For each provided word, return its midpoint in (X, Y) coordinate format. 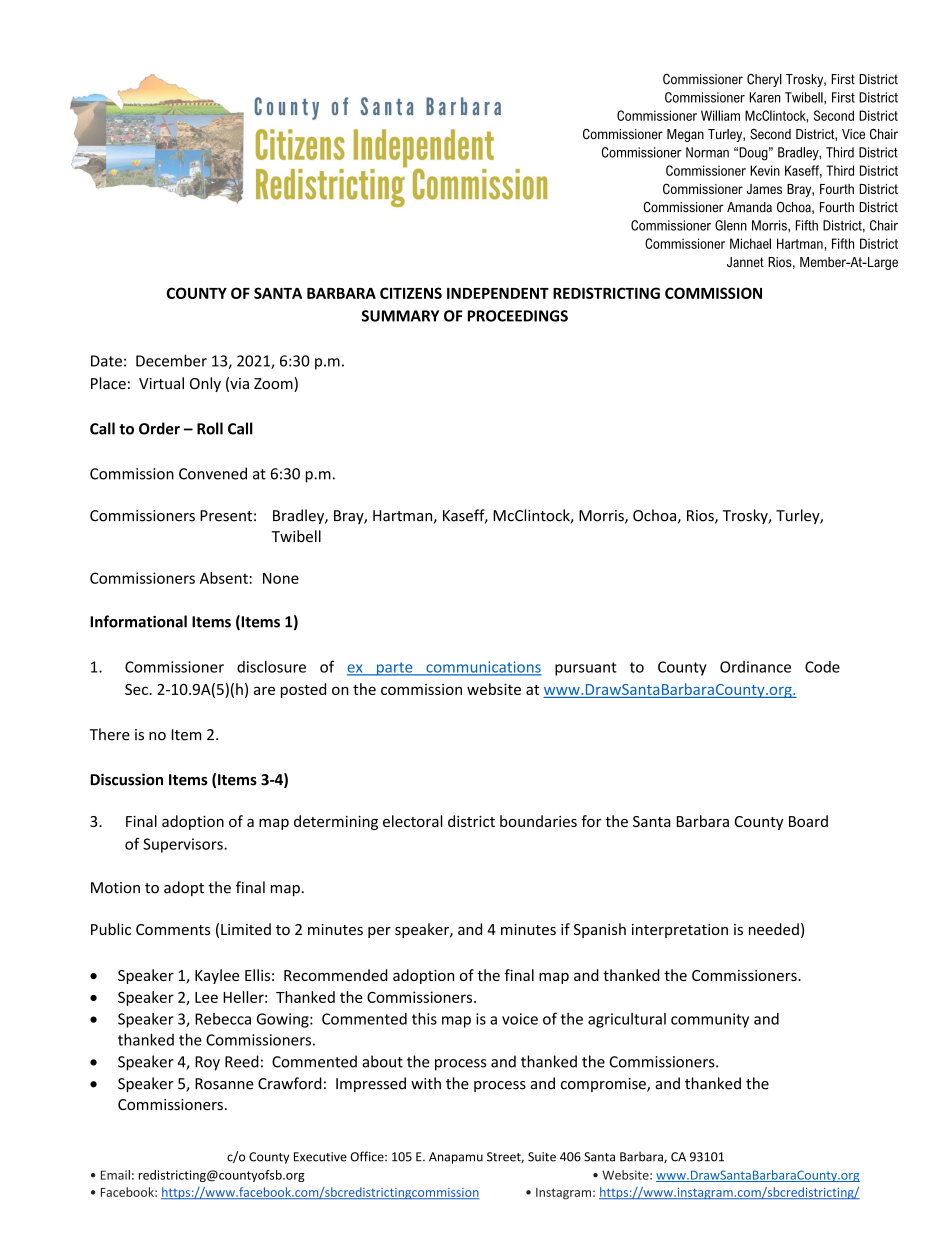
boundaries (538, 821)
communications (483, 668)
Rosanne (224, 1084)
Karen (765, 97)
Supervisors (184, 845)
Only (205, 384)
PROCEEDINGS (518, 316)
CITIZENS (411, 293)
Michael (750, 243)
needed (774, 929)
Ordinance (755, 667)
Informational (138, 621)
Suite (542, 1157)
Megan (685, 135)
